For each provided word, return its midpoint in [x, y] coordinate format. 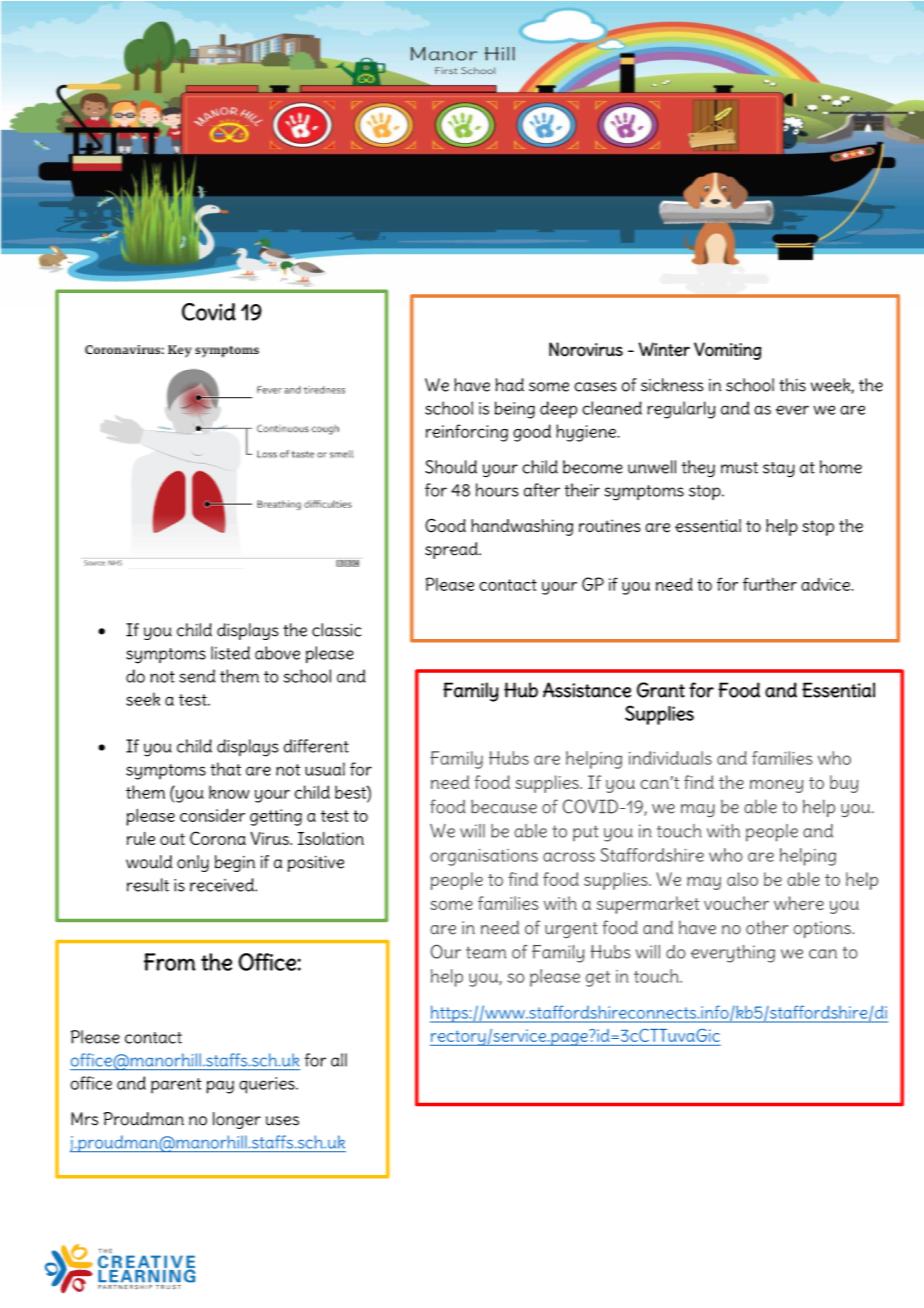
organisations [484, 857]
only [193, 863]
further [770, 584]
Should [451, 467]
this [792, 385]
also [742, 879]
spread [452, 550]
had [509, 385]
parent [176, 1086]
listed [230, 653]
